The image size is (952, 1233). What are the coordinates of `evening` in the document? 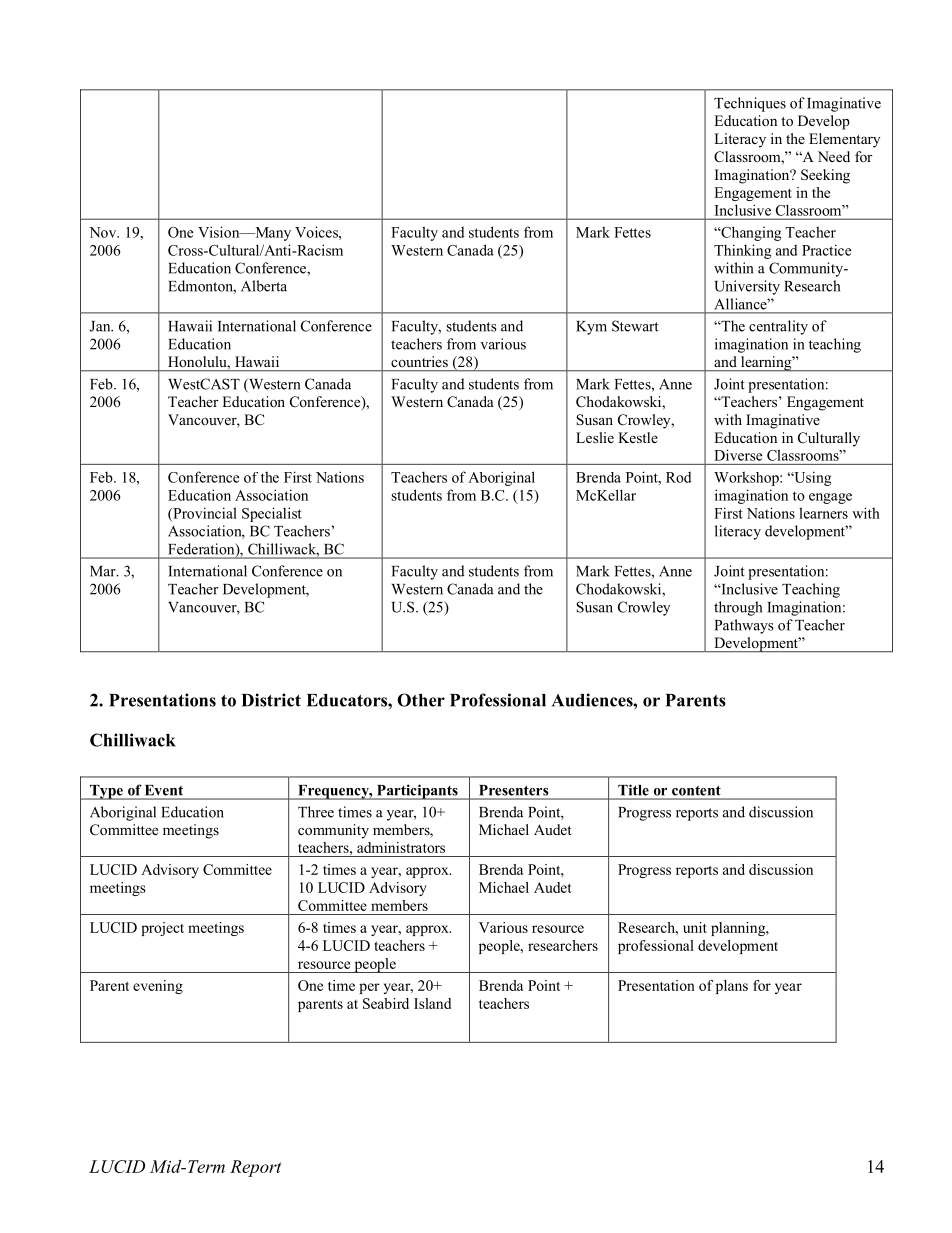 It's located at (158, 987).
